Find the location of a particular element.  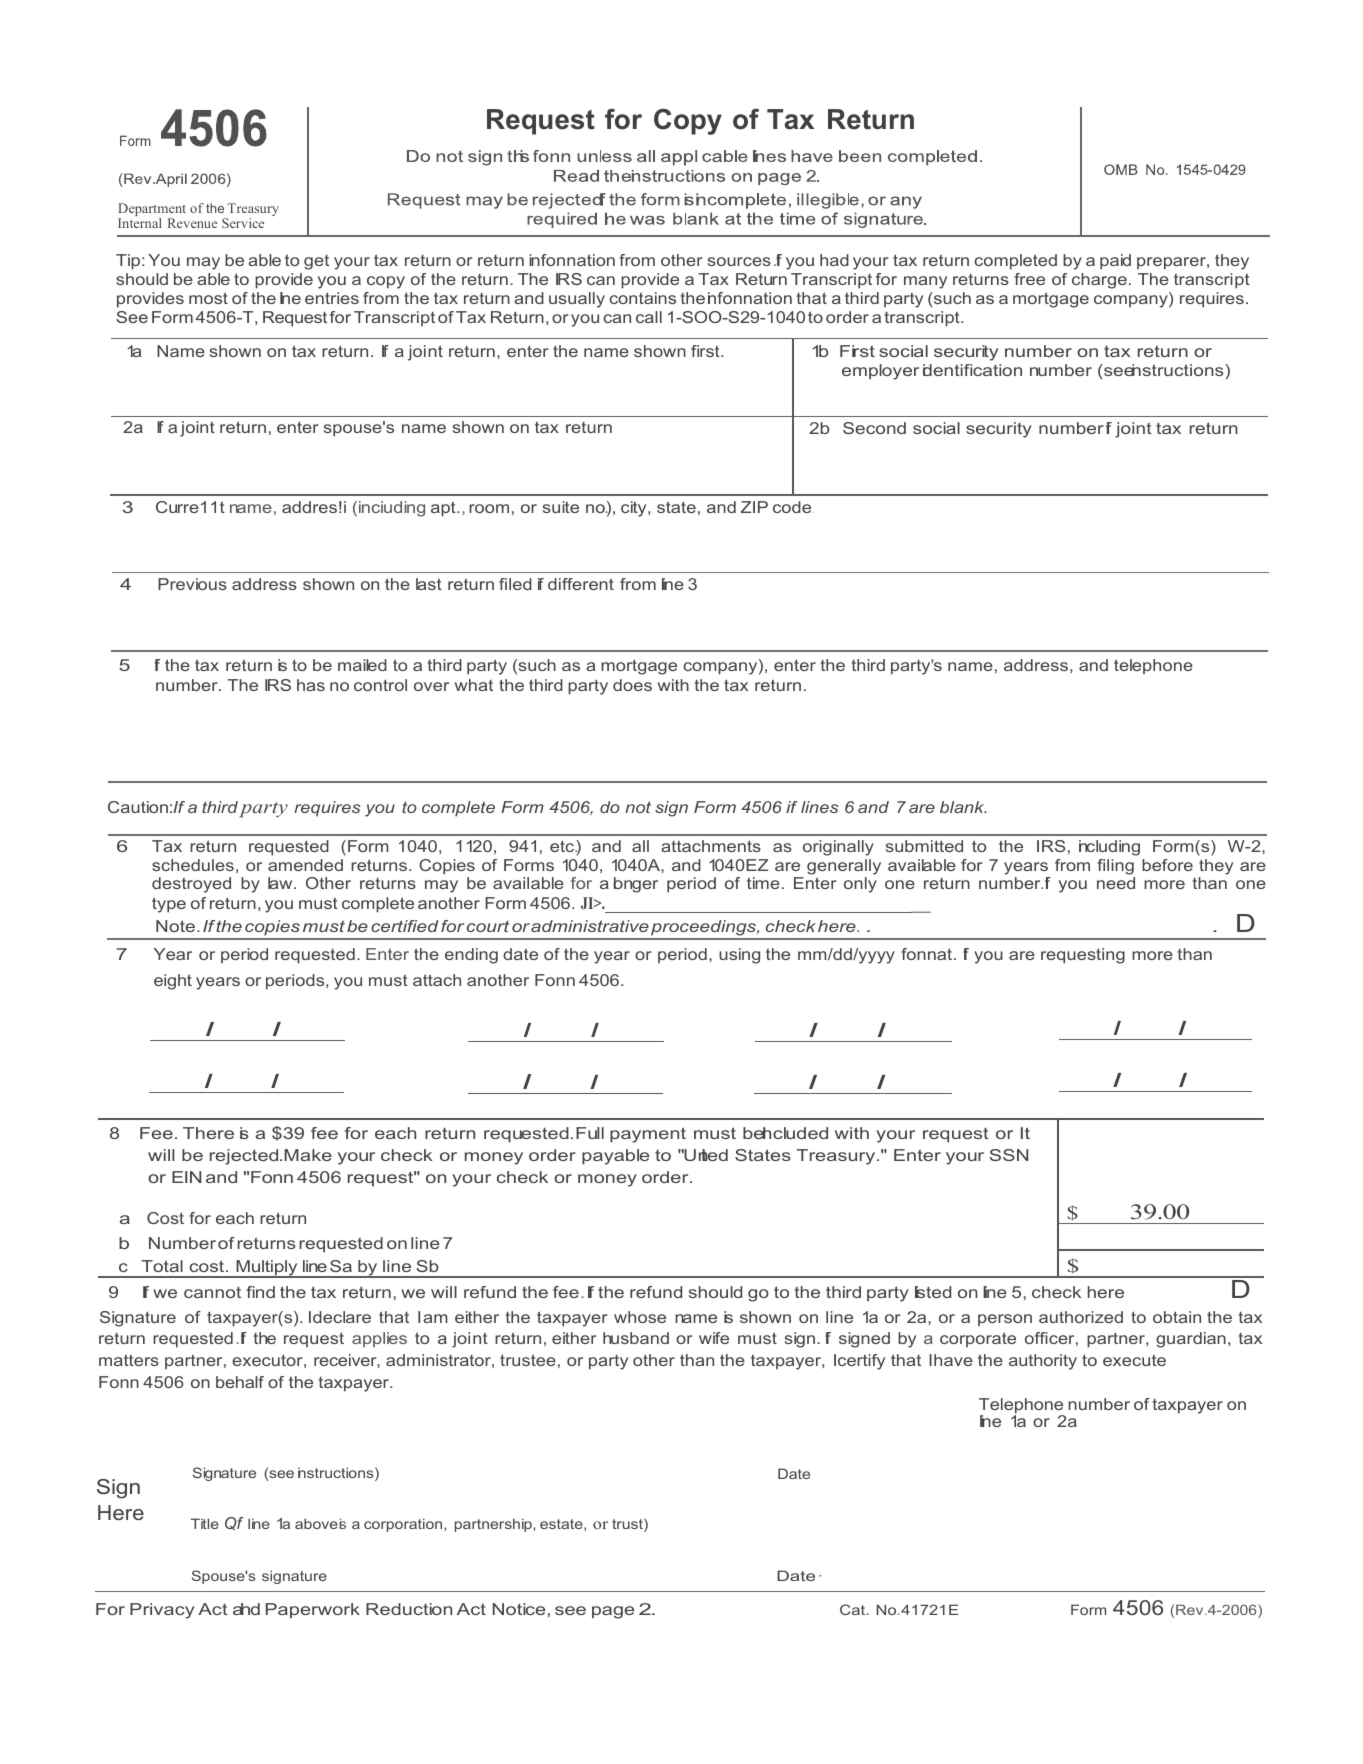

Previous is located at coordinates (192, 584).
